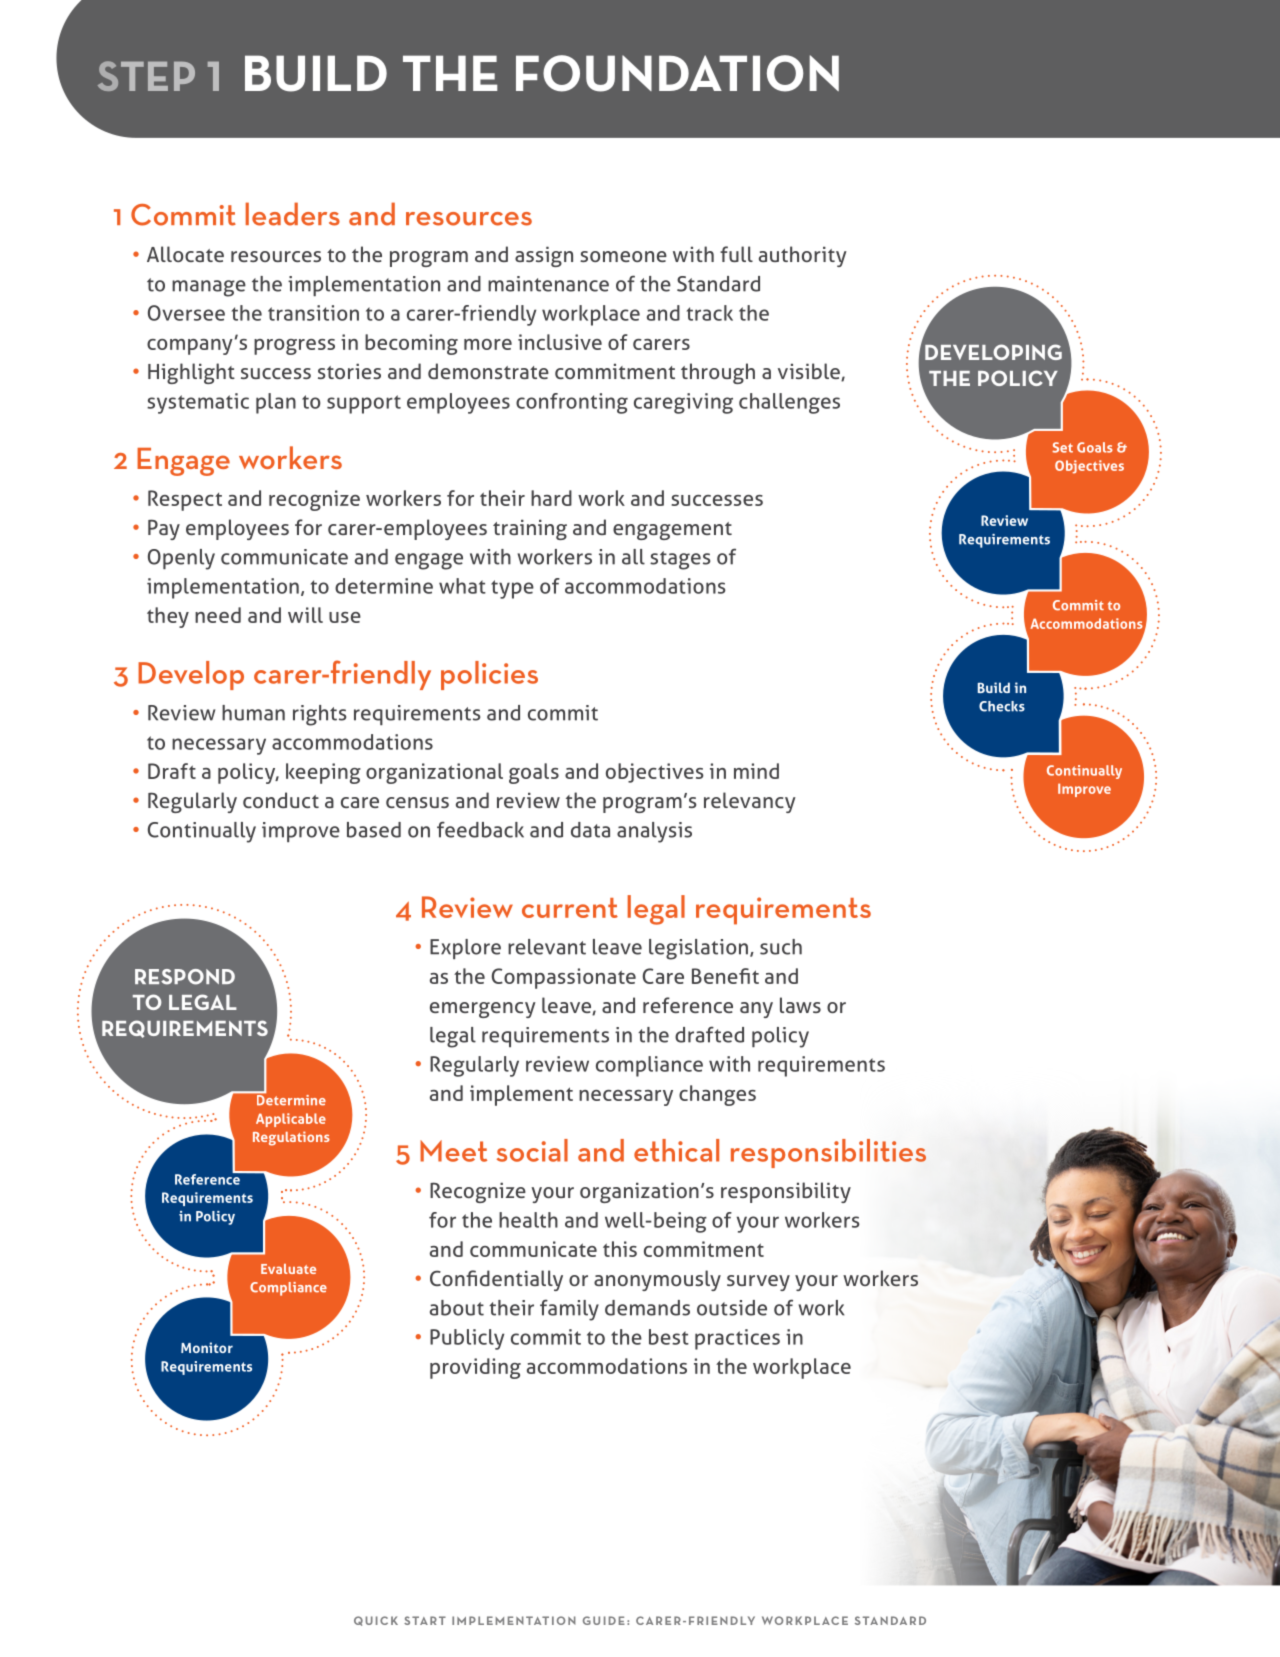 The height and width of the image is (1657, 1280). I want to click on STEP, so click(146, 76).
